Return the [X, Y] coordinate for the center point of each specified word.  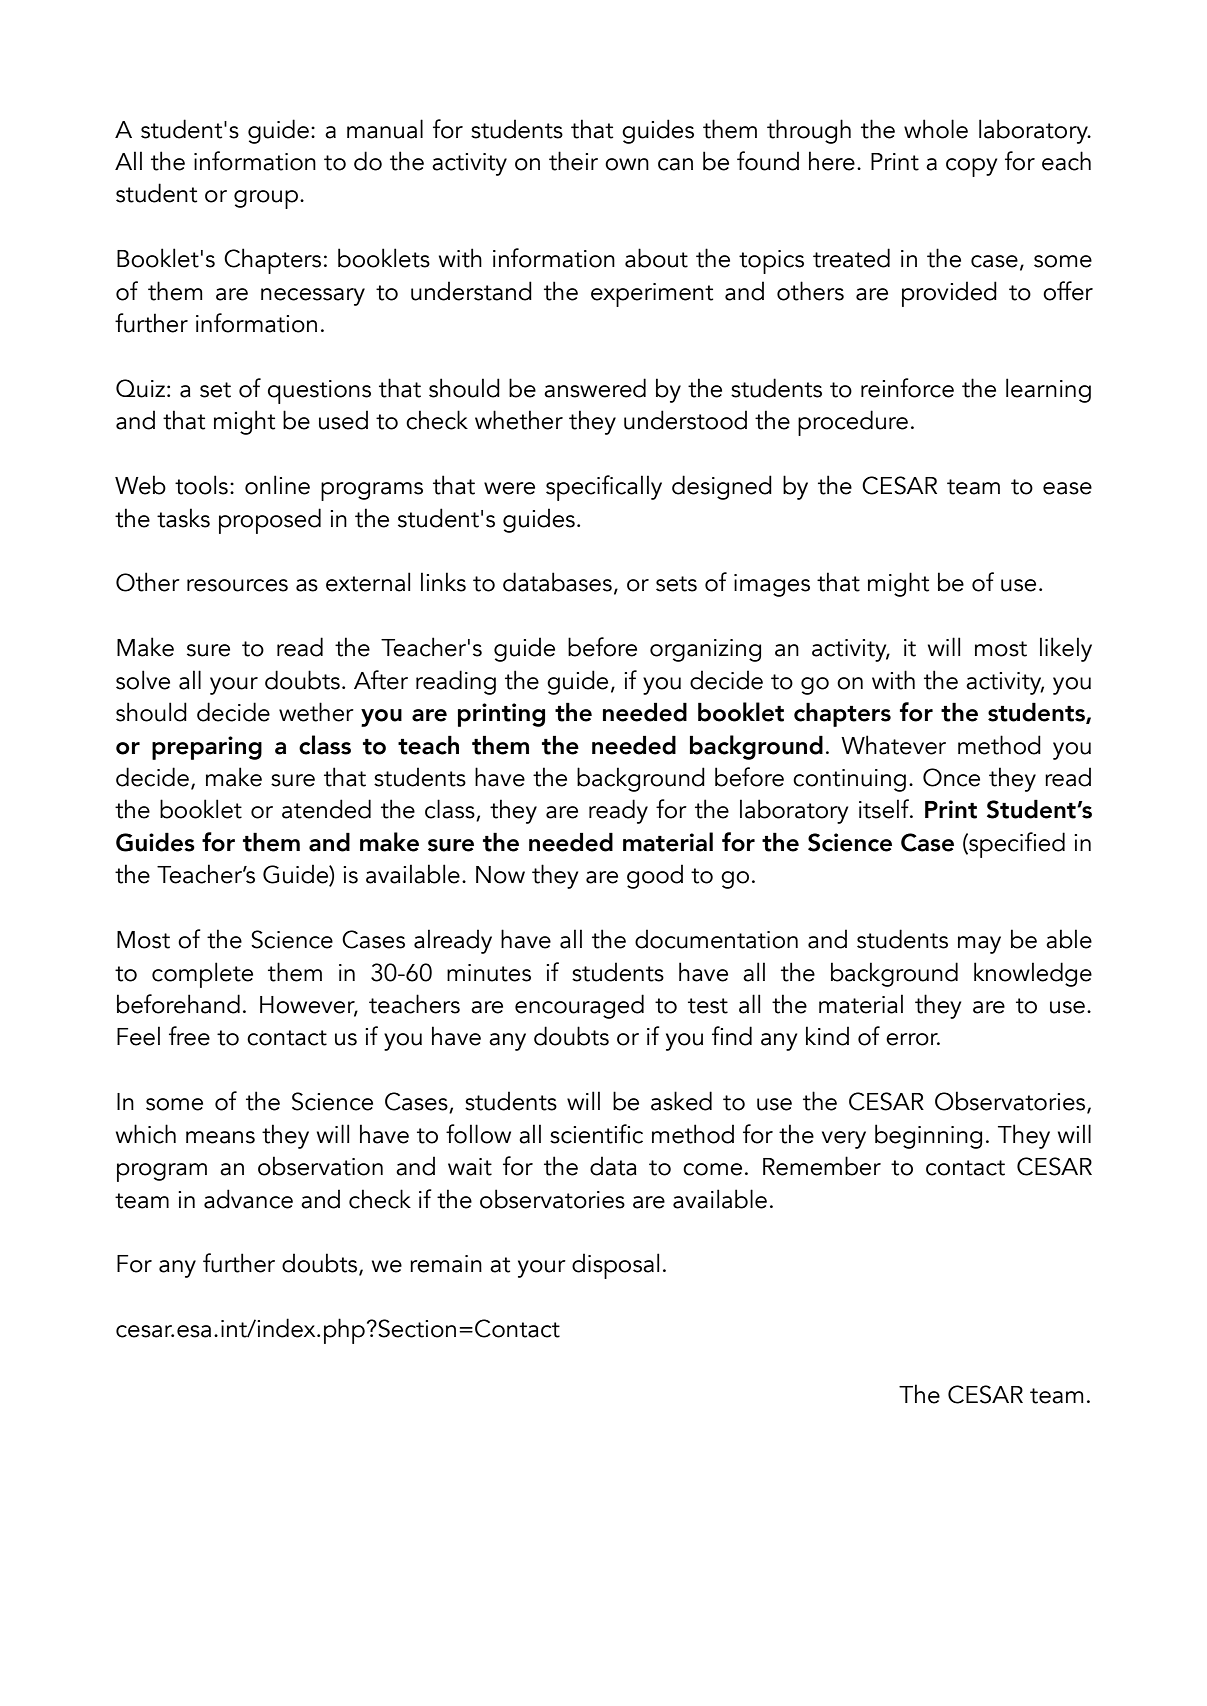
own [627, 164]
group [266, 199]
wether [316, 712]
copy [971, 167]
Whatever [893, 745]
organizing [705, 650]
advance [248, 1199]
